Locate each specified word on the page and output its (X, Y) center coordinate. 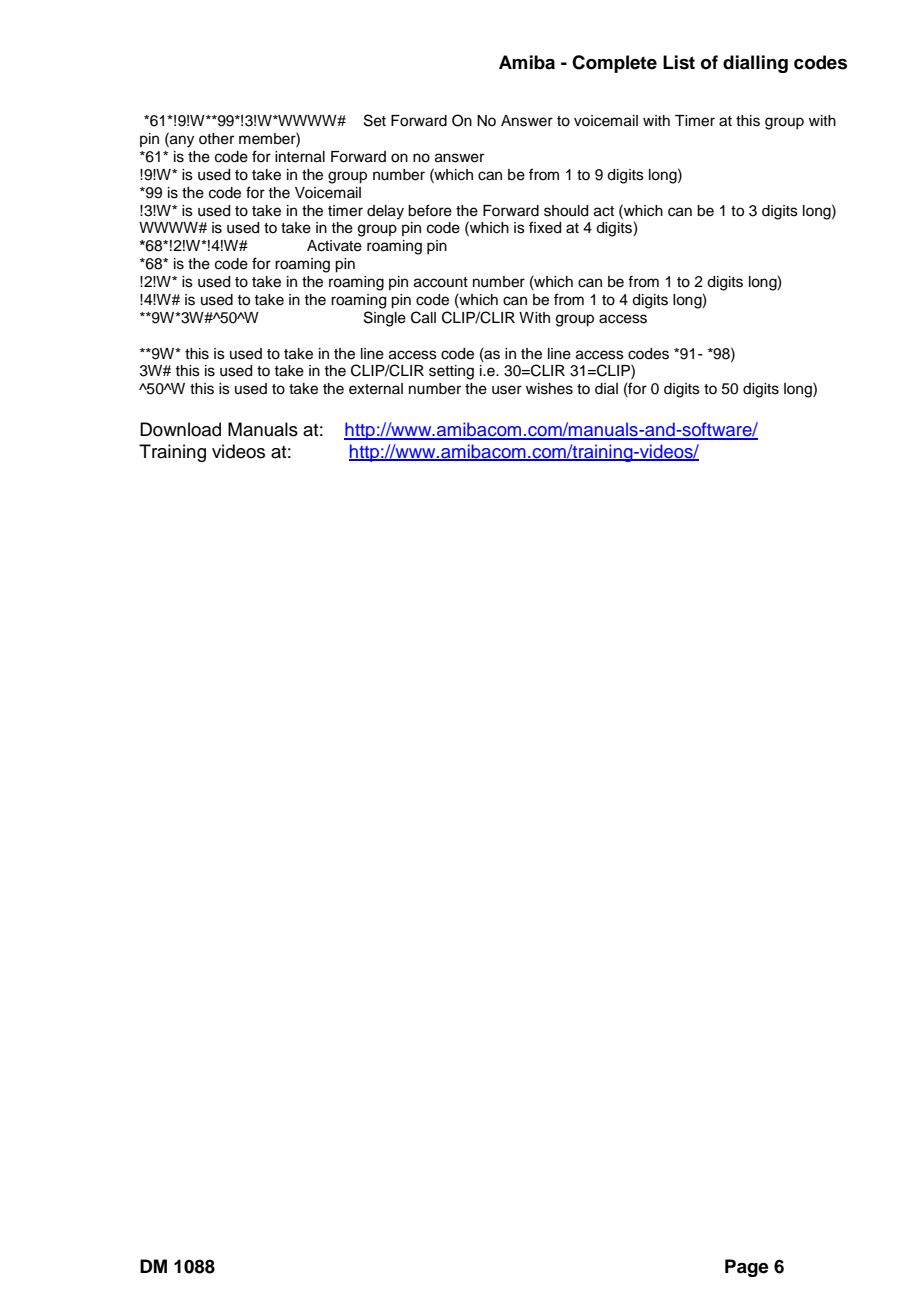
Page (747, 1268)
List (679, 62)
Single (385, 319)
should (566, 211)
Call (423, 317)
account (441, 282)
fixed (545, 227)
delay (385, 212)
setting (451, 372)
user (507, 390)
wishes (549, 389)
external (376, 389)
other (216, 139)
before (430, 210)
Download (180, 429)
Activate (334, 246)
